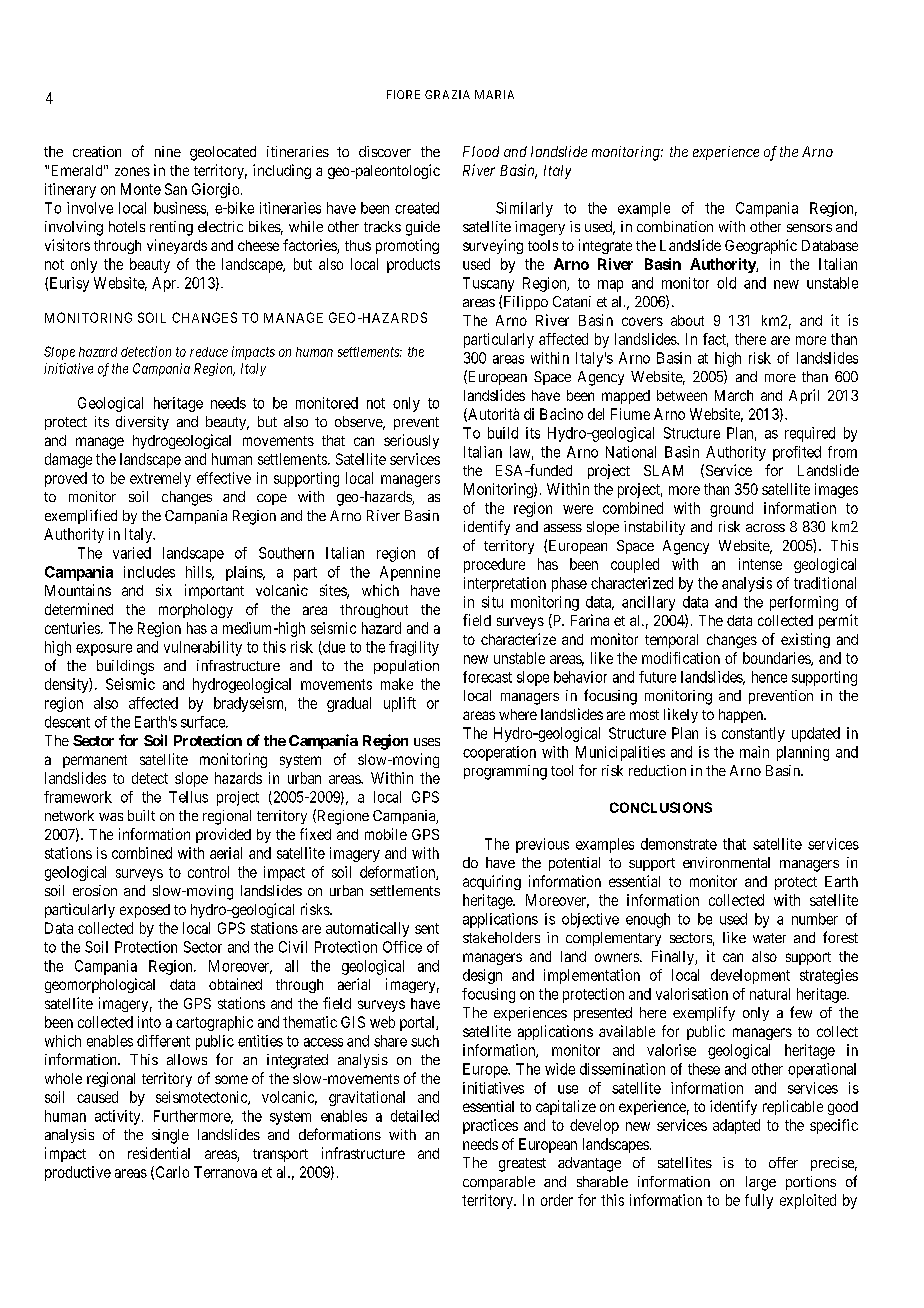 This image has height=1308, width=924. Describe the element at coordinates (809, 228) in the image. I see `sensors` at that location.
